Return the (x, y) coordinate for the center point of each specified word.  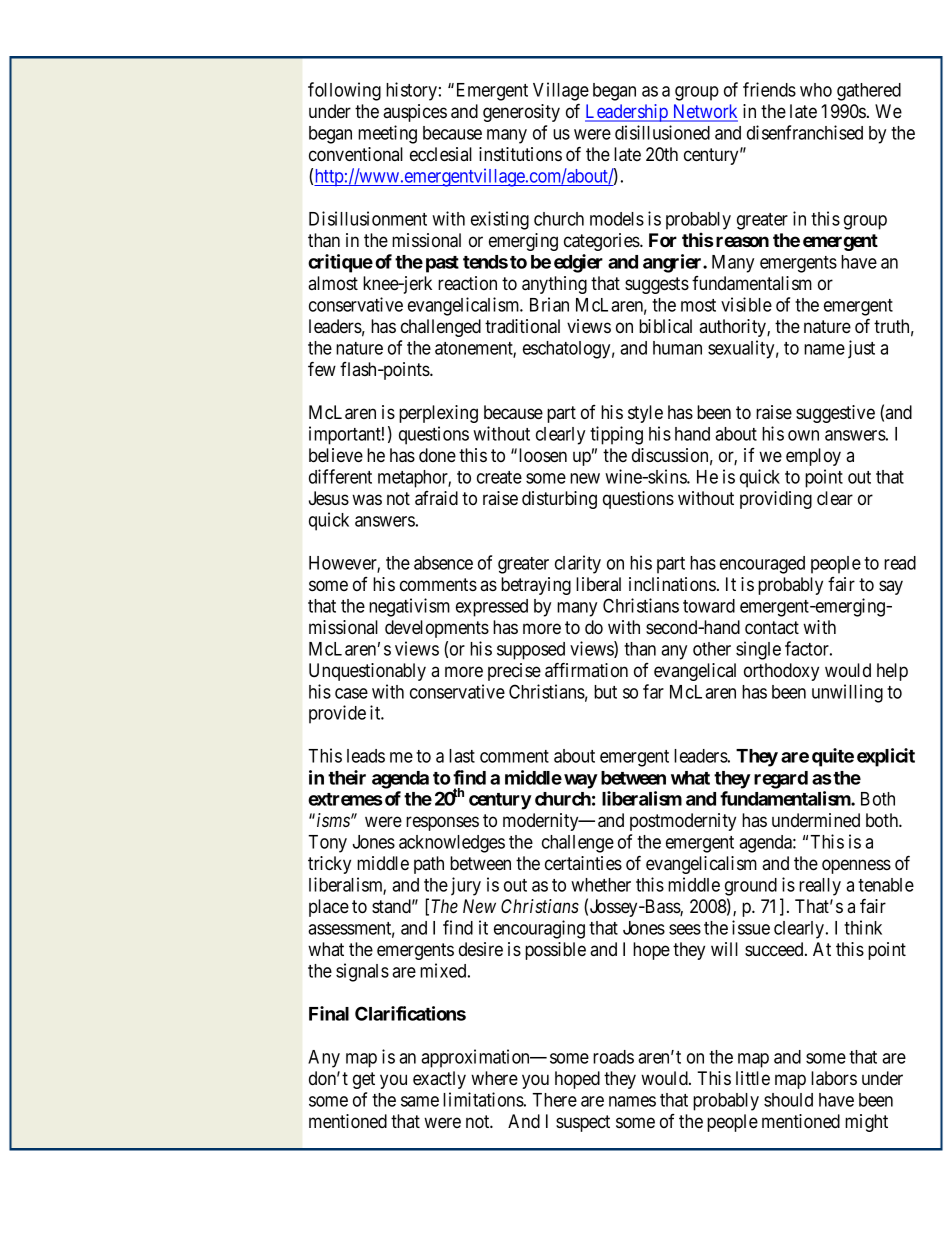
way (581, 781)
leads (366, 756)
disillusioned (662, 132)
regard (781, 780)
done (437, 455)
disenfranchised (805, 132)
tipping (616, 435)
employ (813, 457)
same (420, 1101)
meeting (387, 134)
